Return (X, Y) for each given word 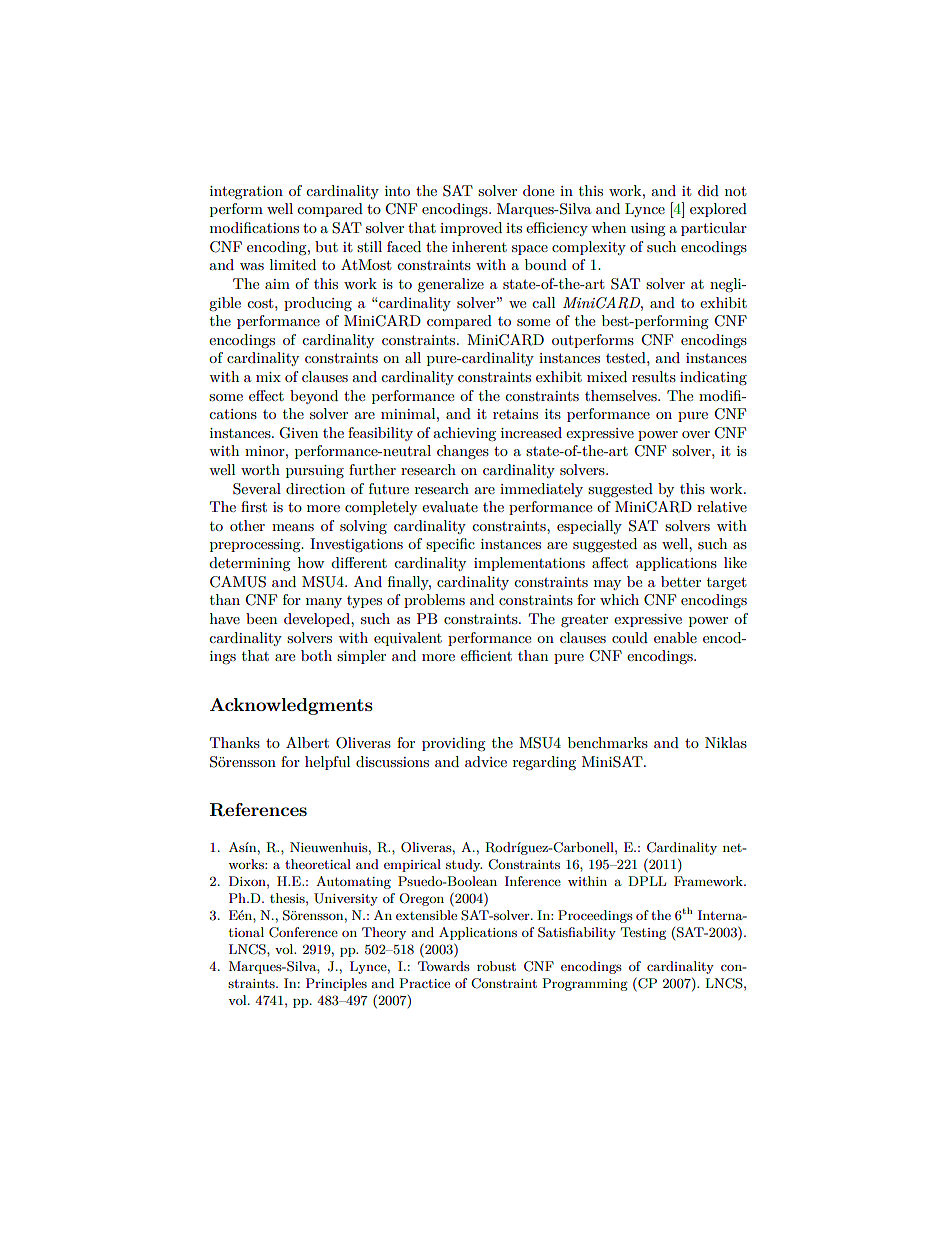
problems (434, 601)
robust (496, 966)
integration (246, 193)
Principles (336, 984)
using (648, 230)
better (681, 581)
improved (471, 229)
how (311, 562)
